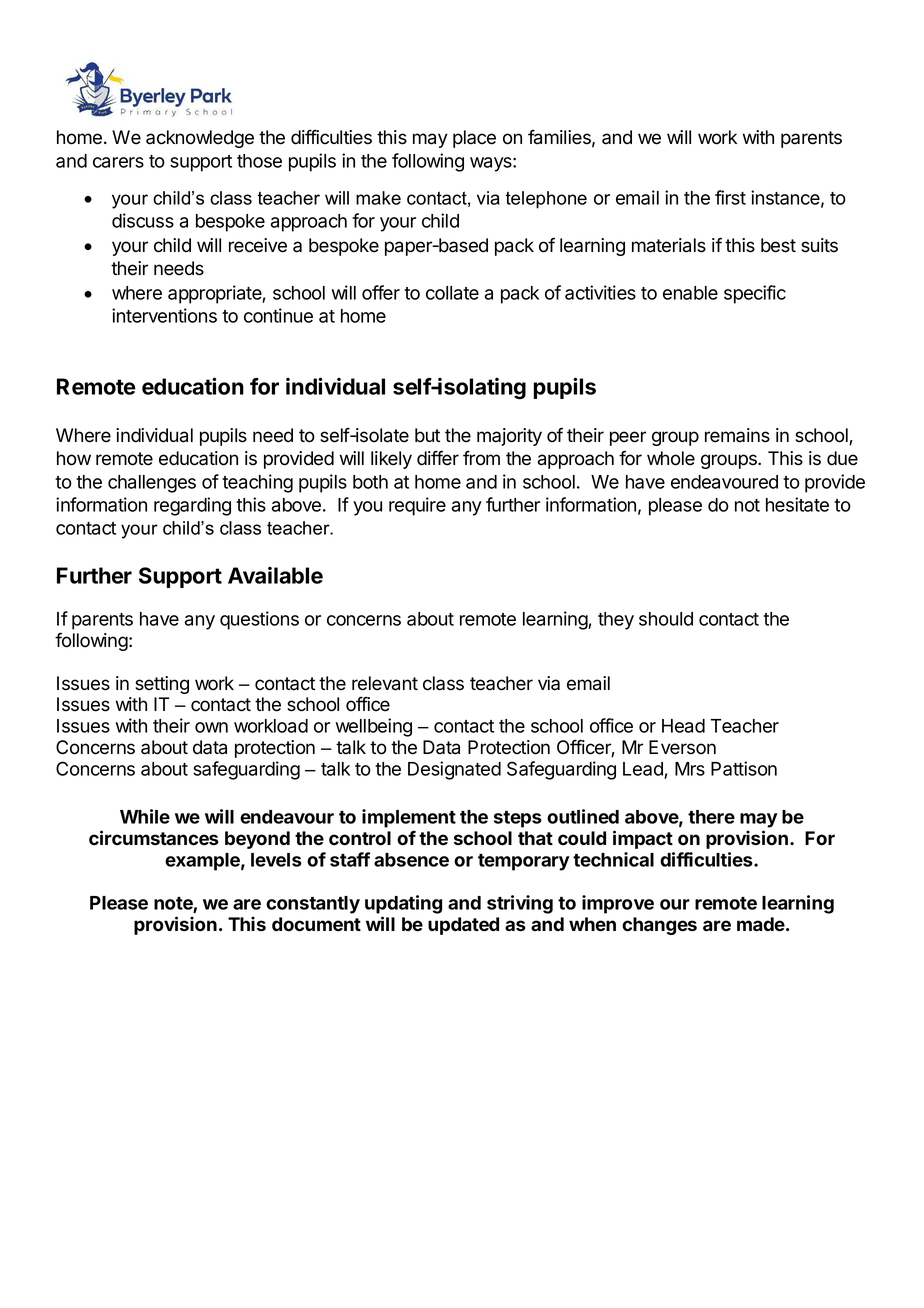 Image resolution: width=924 pixels, height=1308 pixels. I want to click on carers, so click(118, 162).
